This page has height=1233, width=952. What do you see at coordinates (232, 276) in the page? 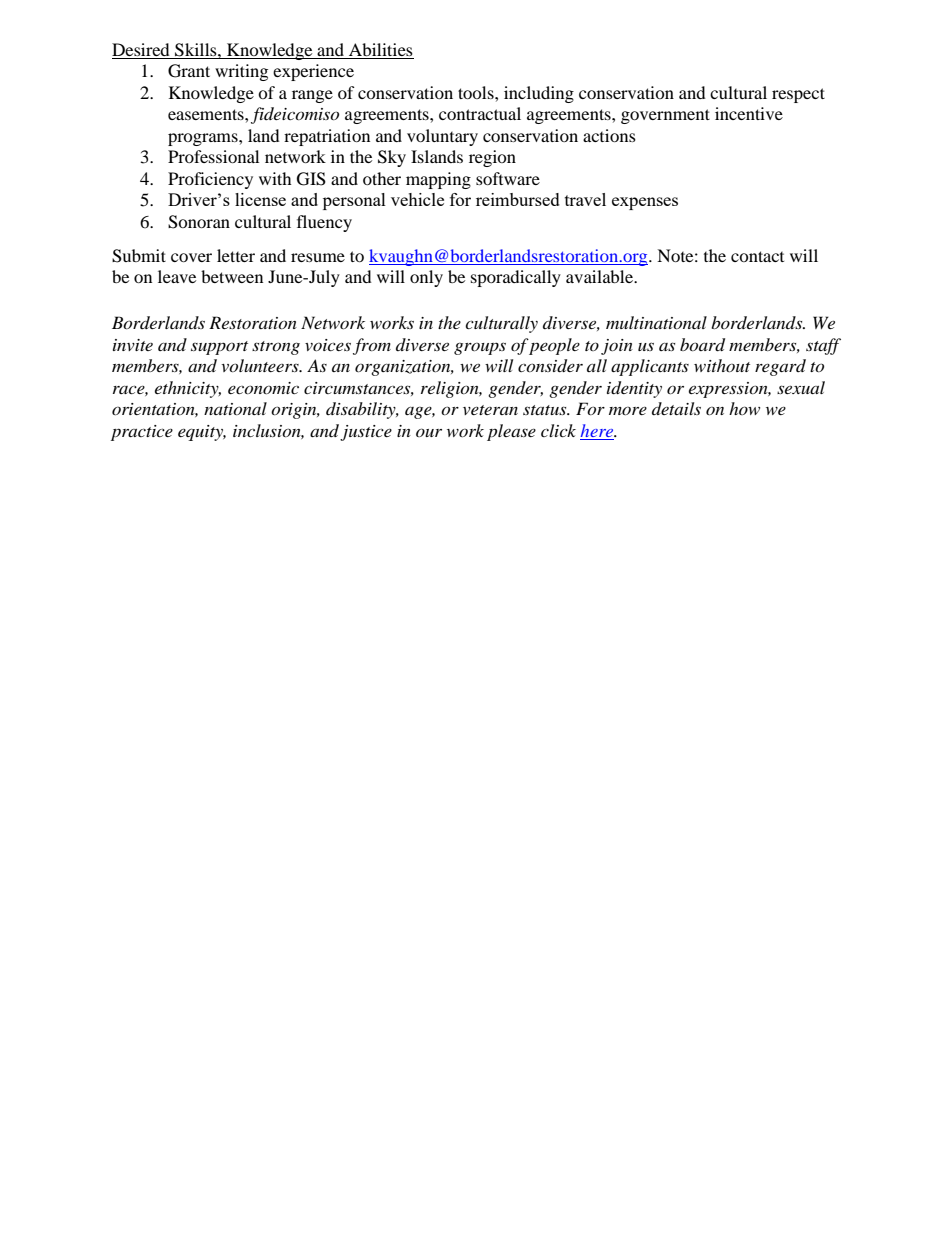
I see `between` at bounding box center [232, 276].
